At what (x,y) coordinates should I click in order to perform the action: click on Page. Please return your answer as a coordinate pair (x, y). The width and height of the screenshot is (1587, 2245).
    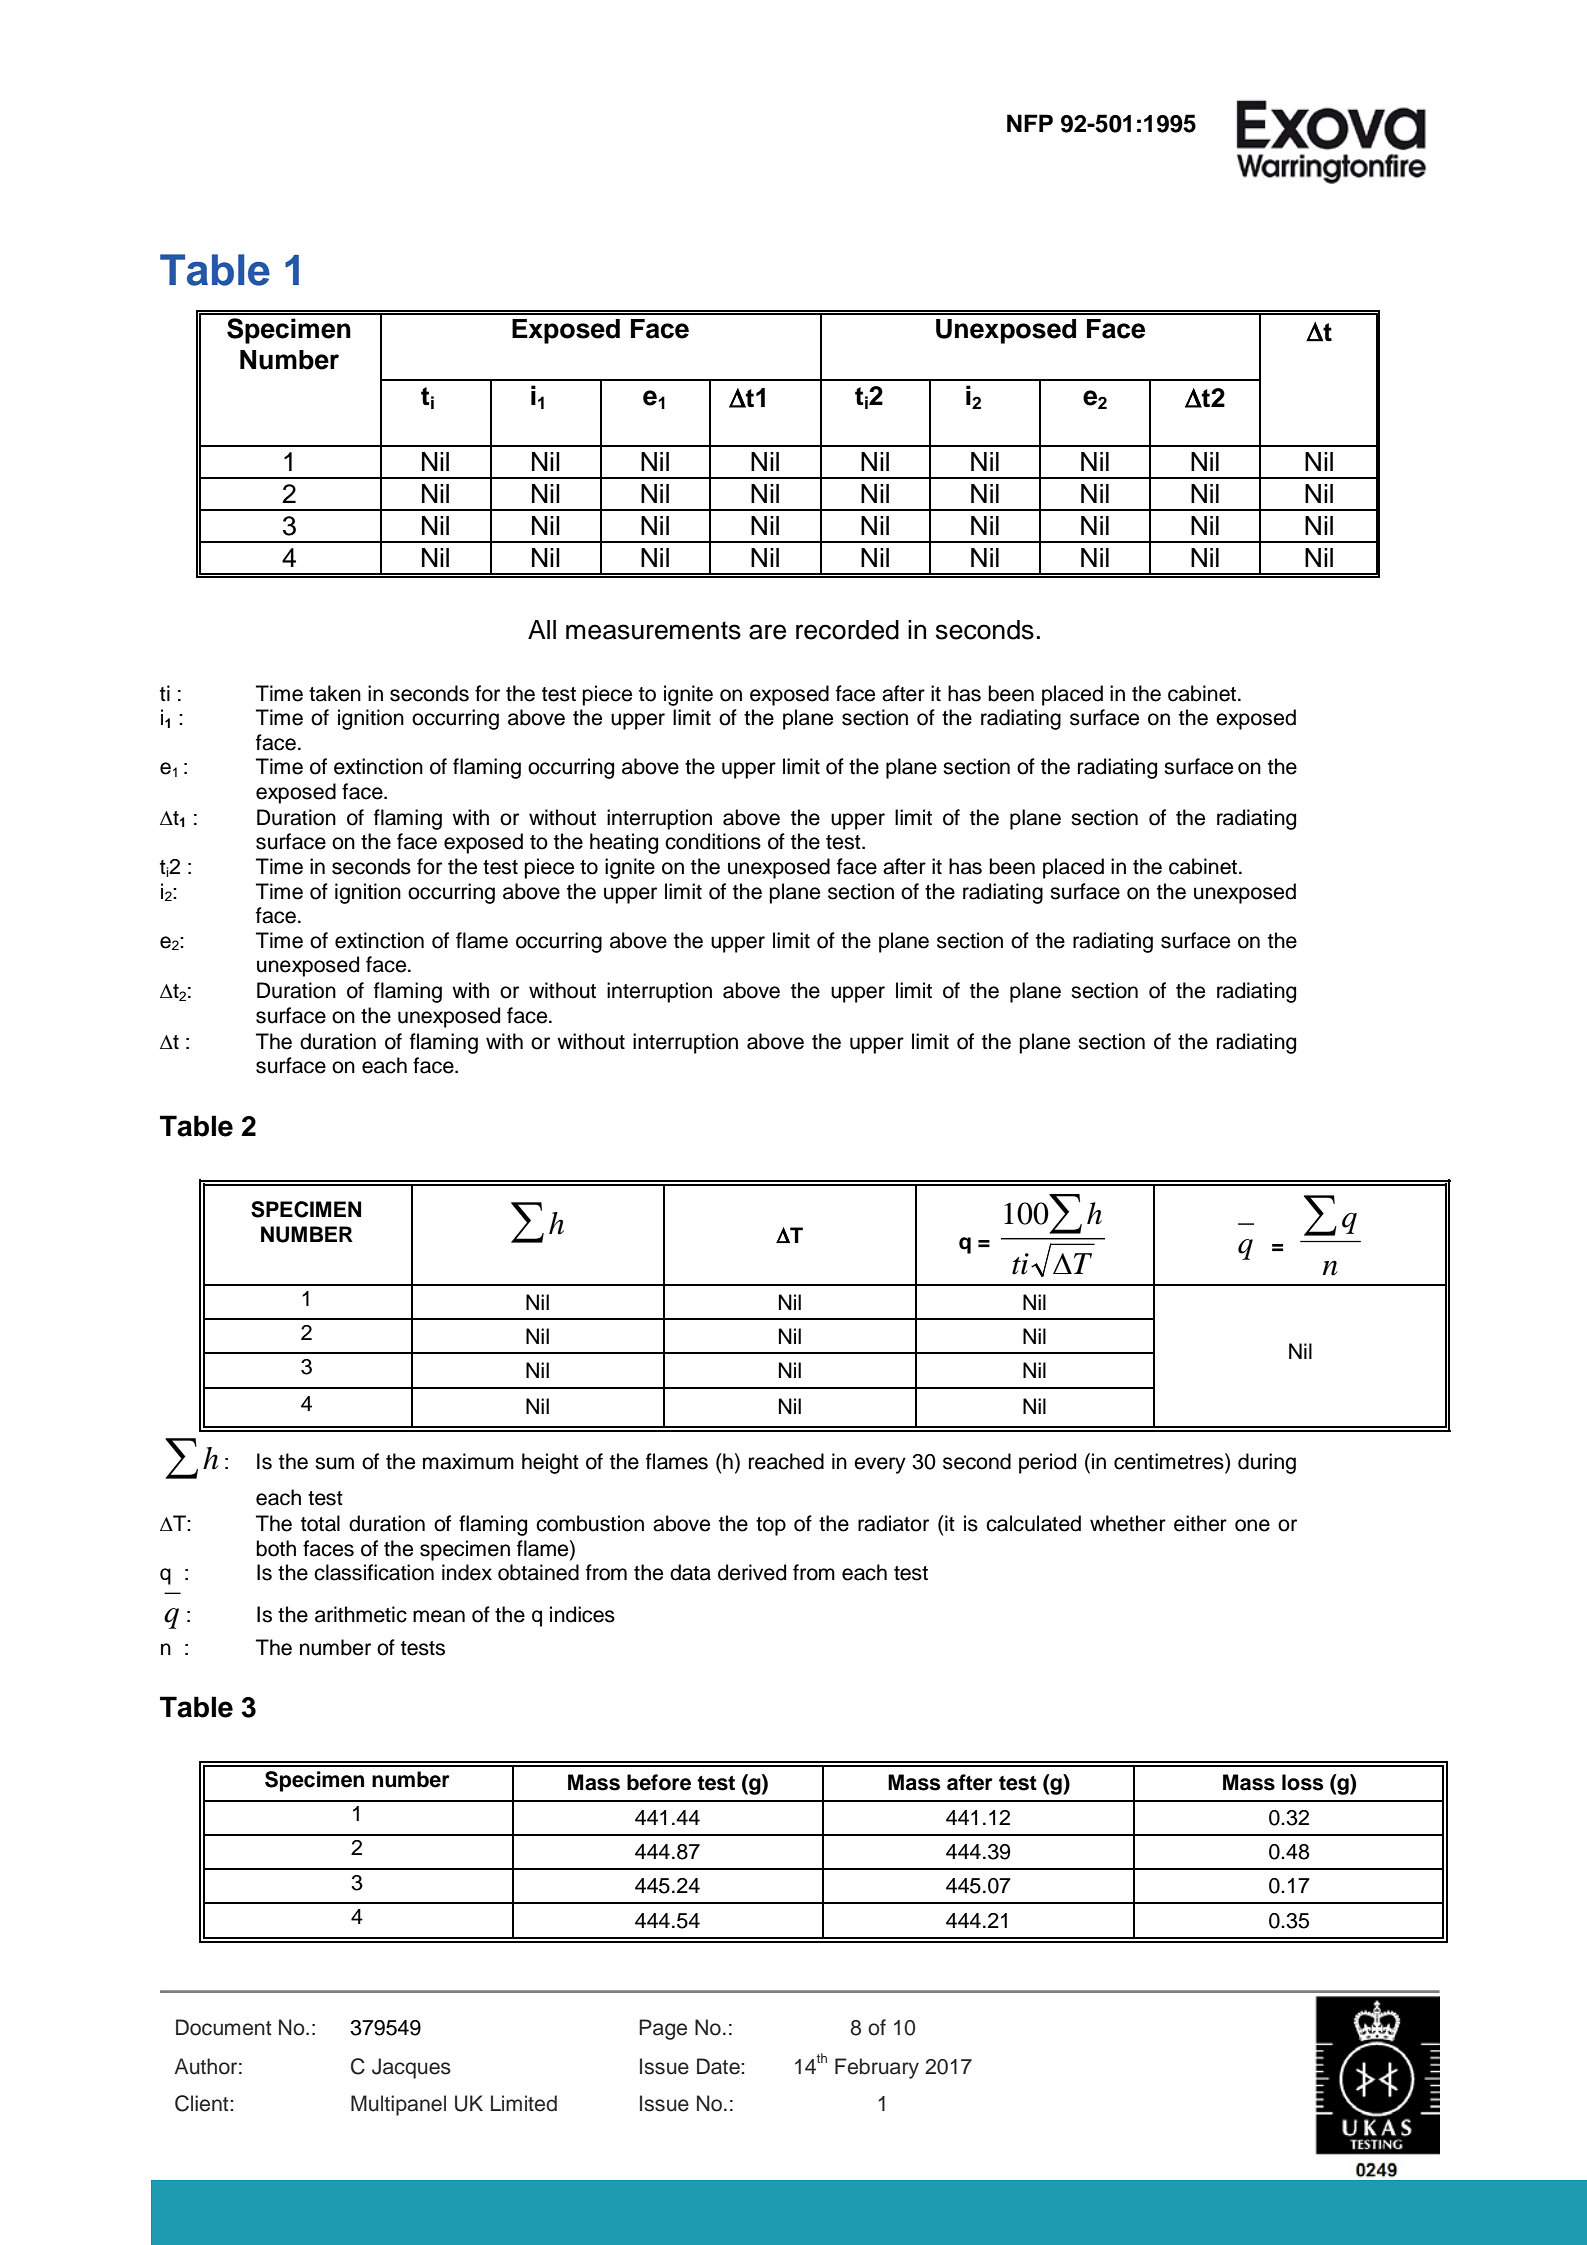
    Looking at the image, I should click on (663, 2029).
